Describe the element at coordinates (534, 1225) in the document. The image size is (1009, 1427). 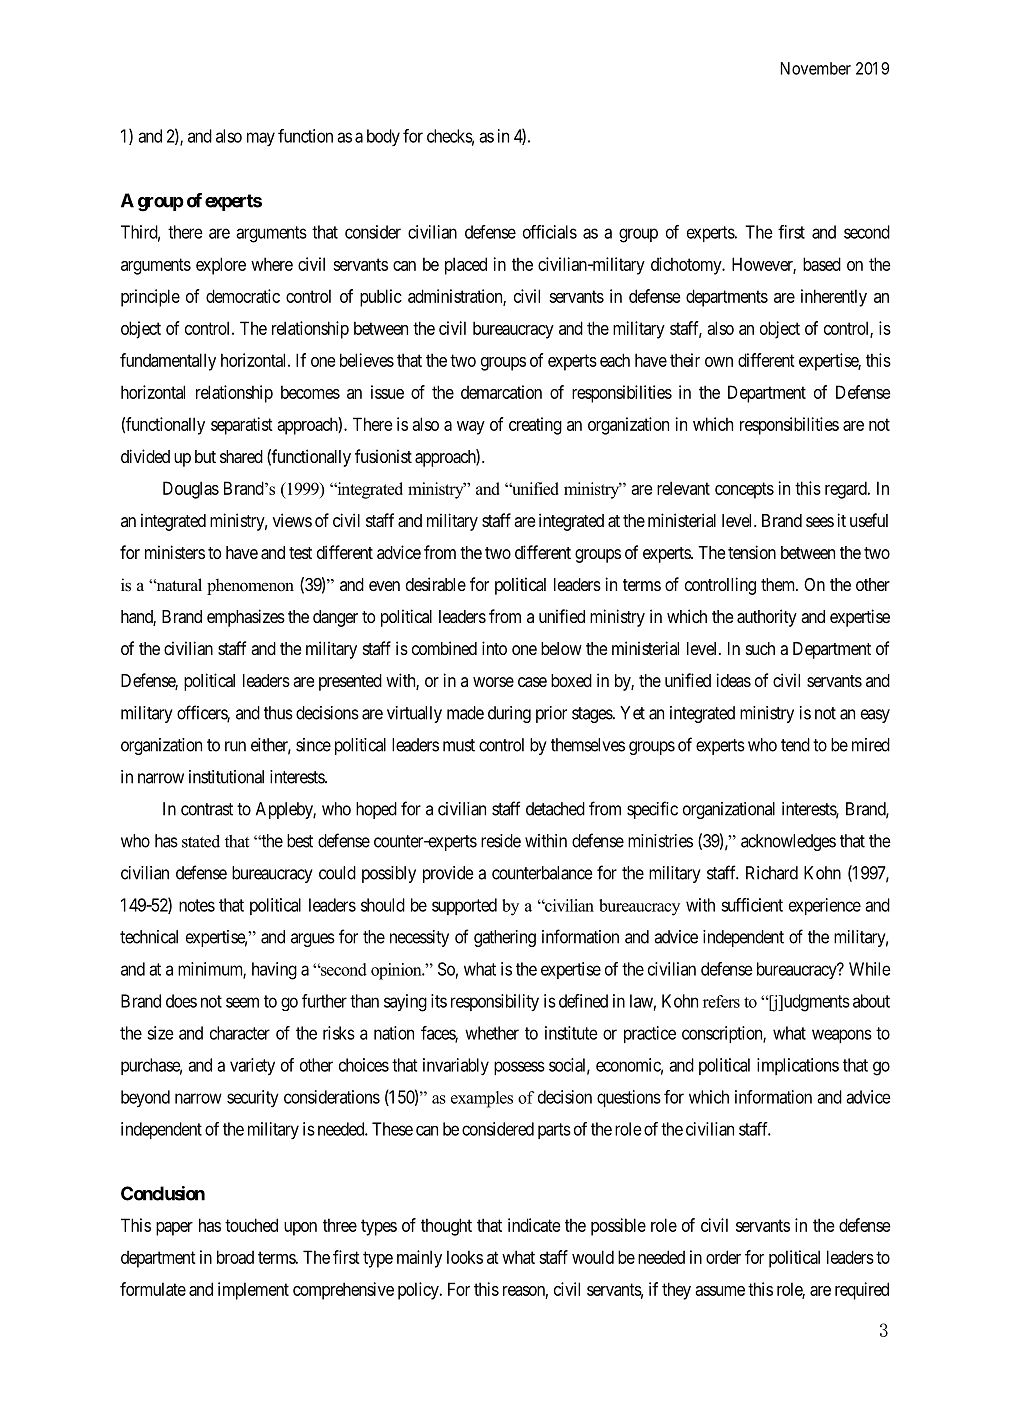
I see `indicate` at that location.
